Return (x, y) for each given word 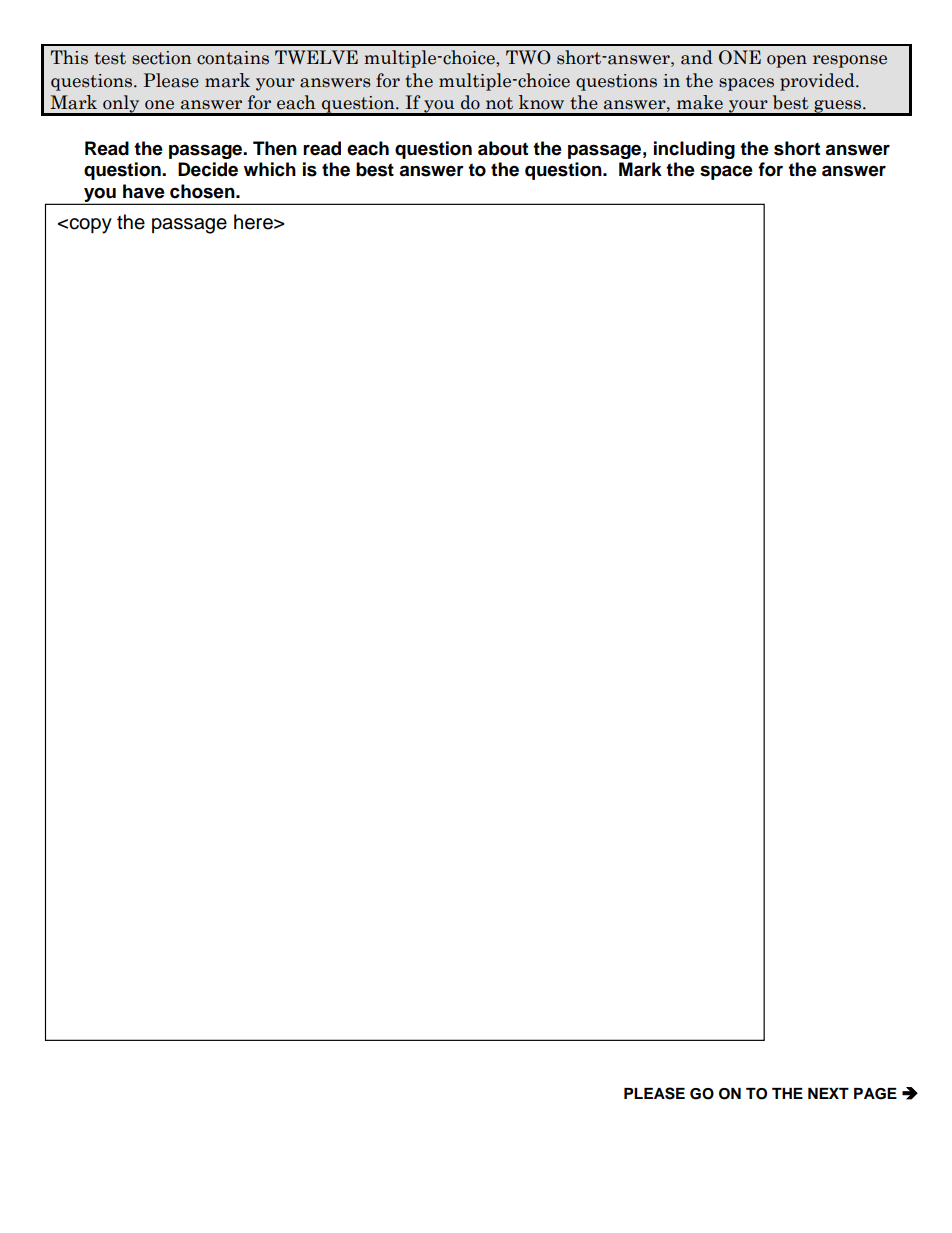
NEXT (828, 1093)
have (144, 191)
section (162, 58)
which (270, 169)
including (694, 150)
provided (818, 82)
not (499, 103)
